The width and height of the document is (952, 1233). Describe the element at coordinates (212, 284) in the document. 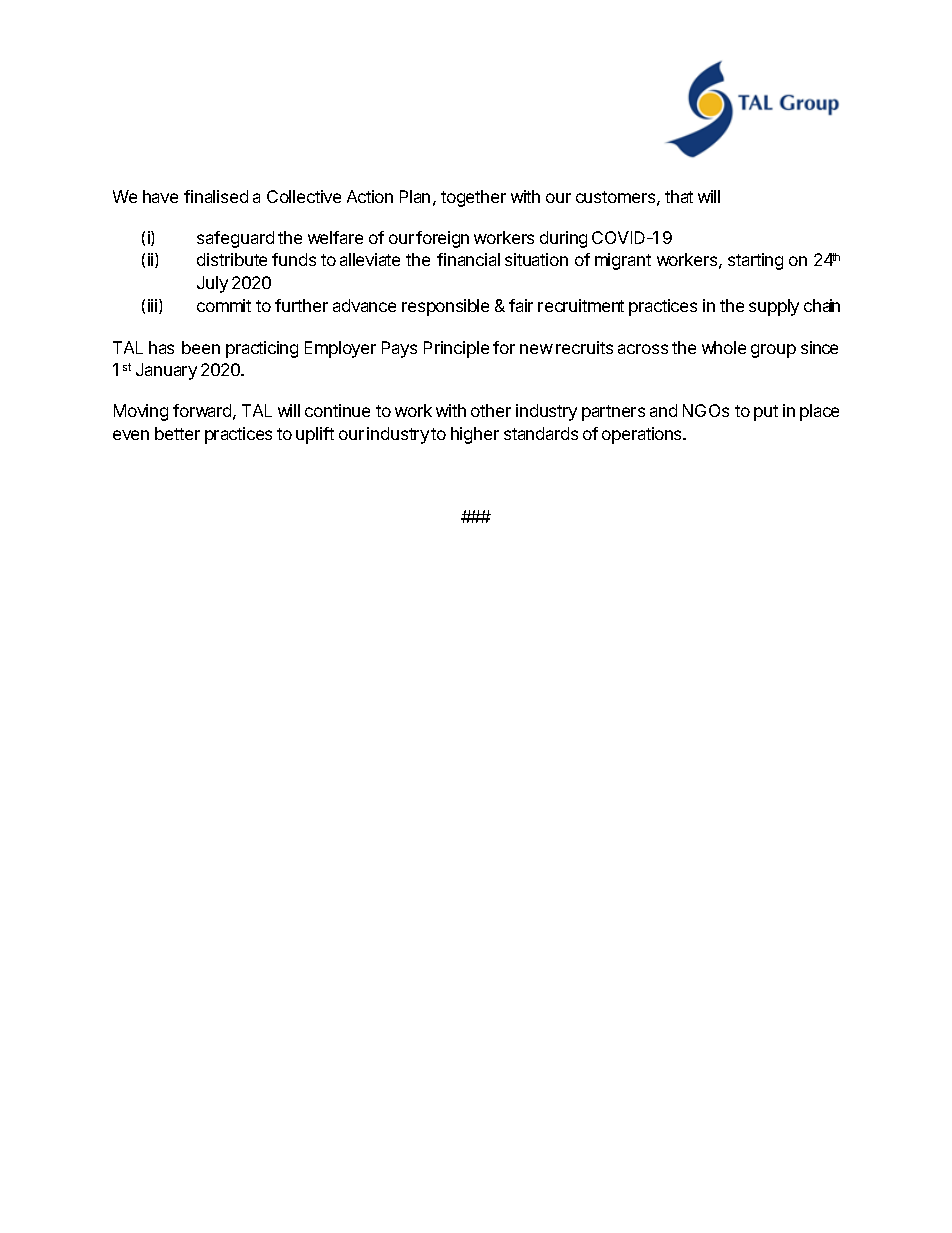

I see `July` at that location.
